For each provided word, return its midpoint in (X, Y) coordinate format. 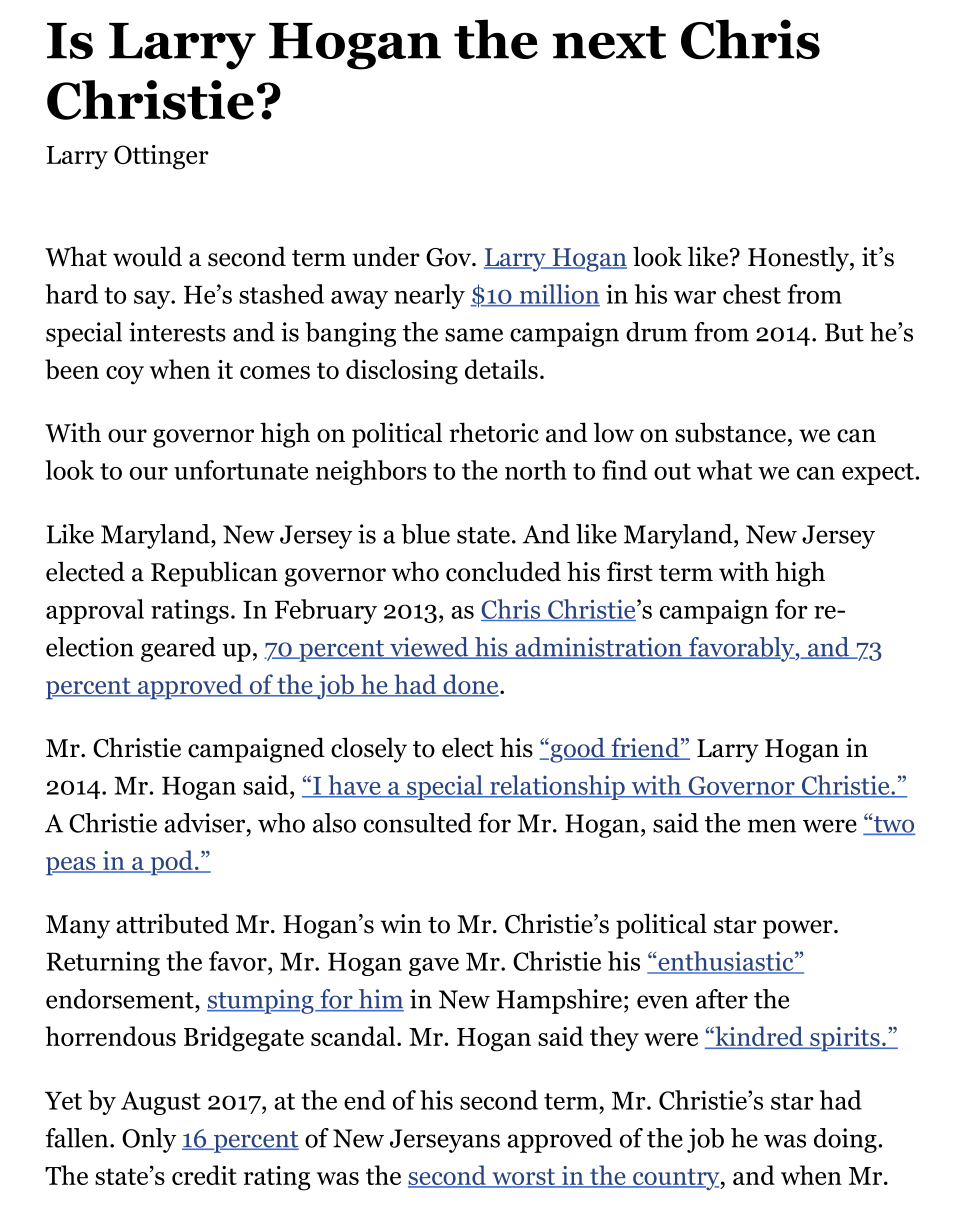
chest (752, 294)
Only (149, 1140)
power (799, 929)
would (147, 256)
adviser (206, 823)
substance (730, 432)
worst (524, 1178)
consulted (418, 823)
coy (125, 375)
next (609, 42)
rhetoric (494, 432)
